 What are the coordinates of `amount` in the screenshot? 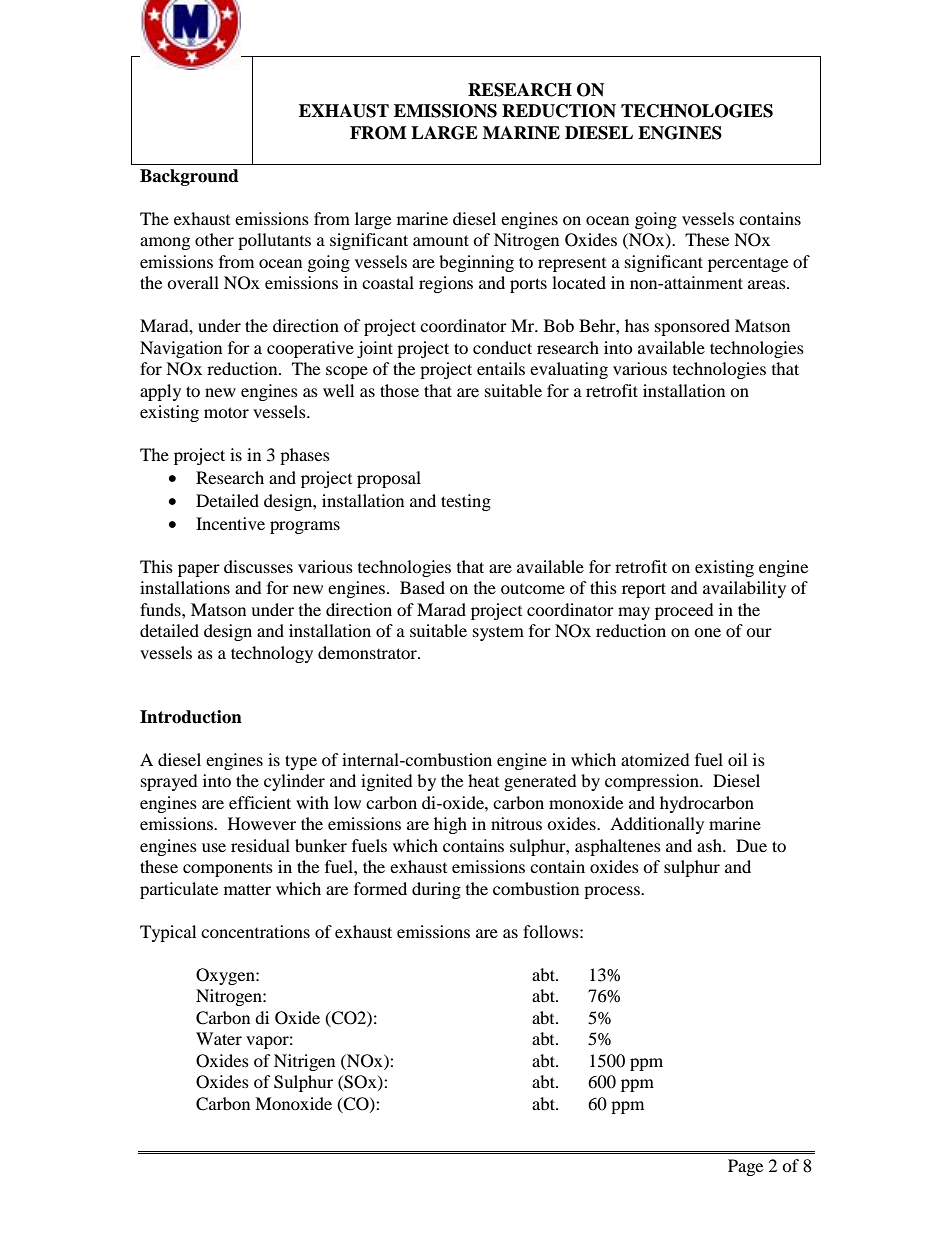 It's located at (441, 240).
